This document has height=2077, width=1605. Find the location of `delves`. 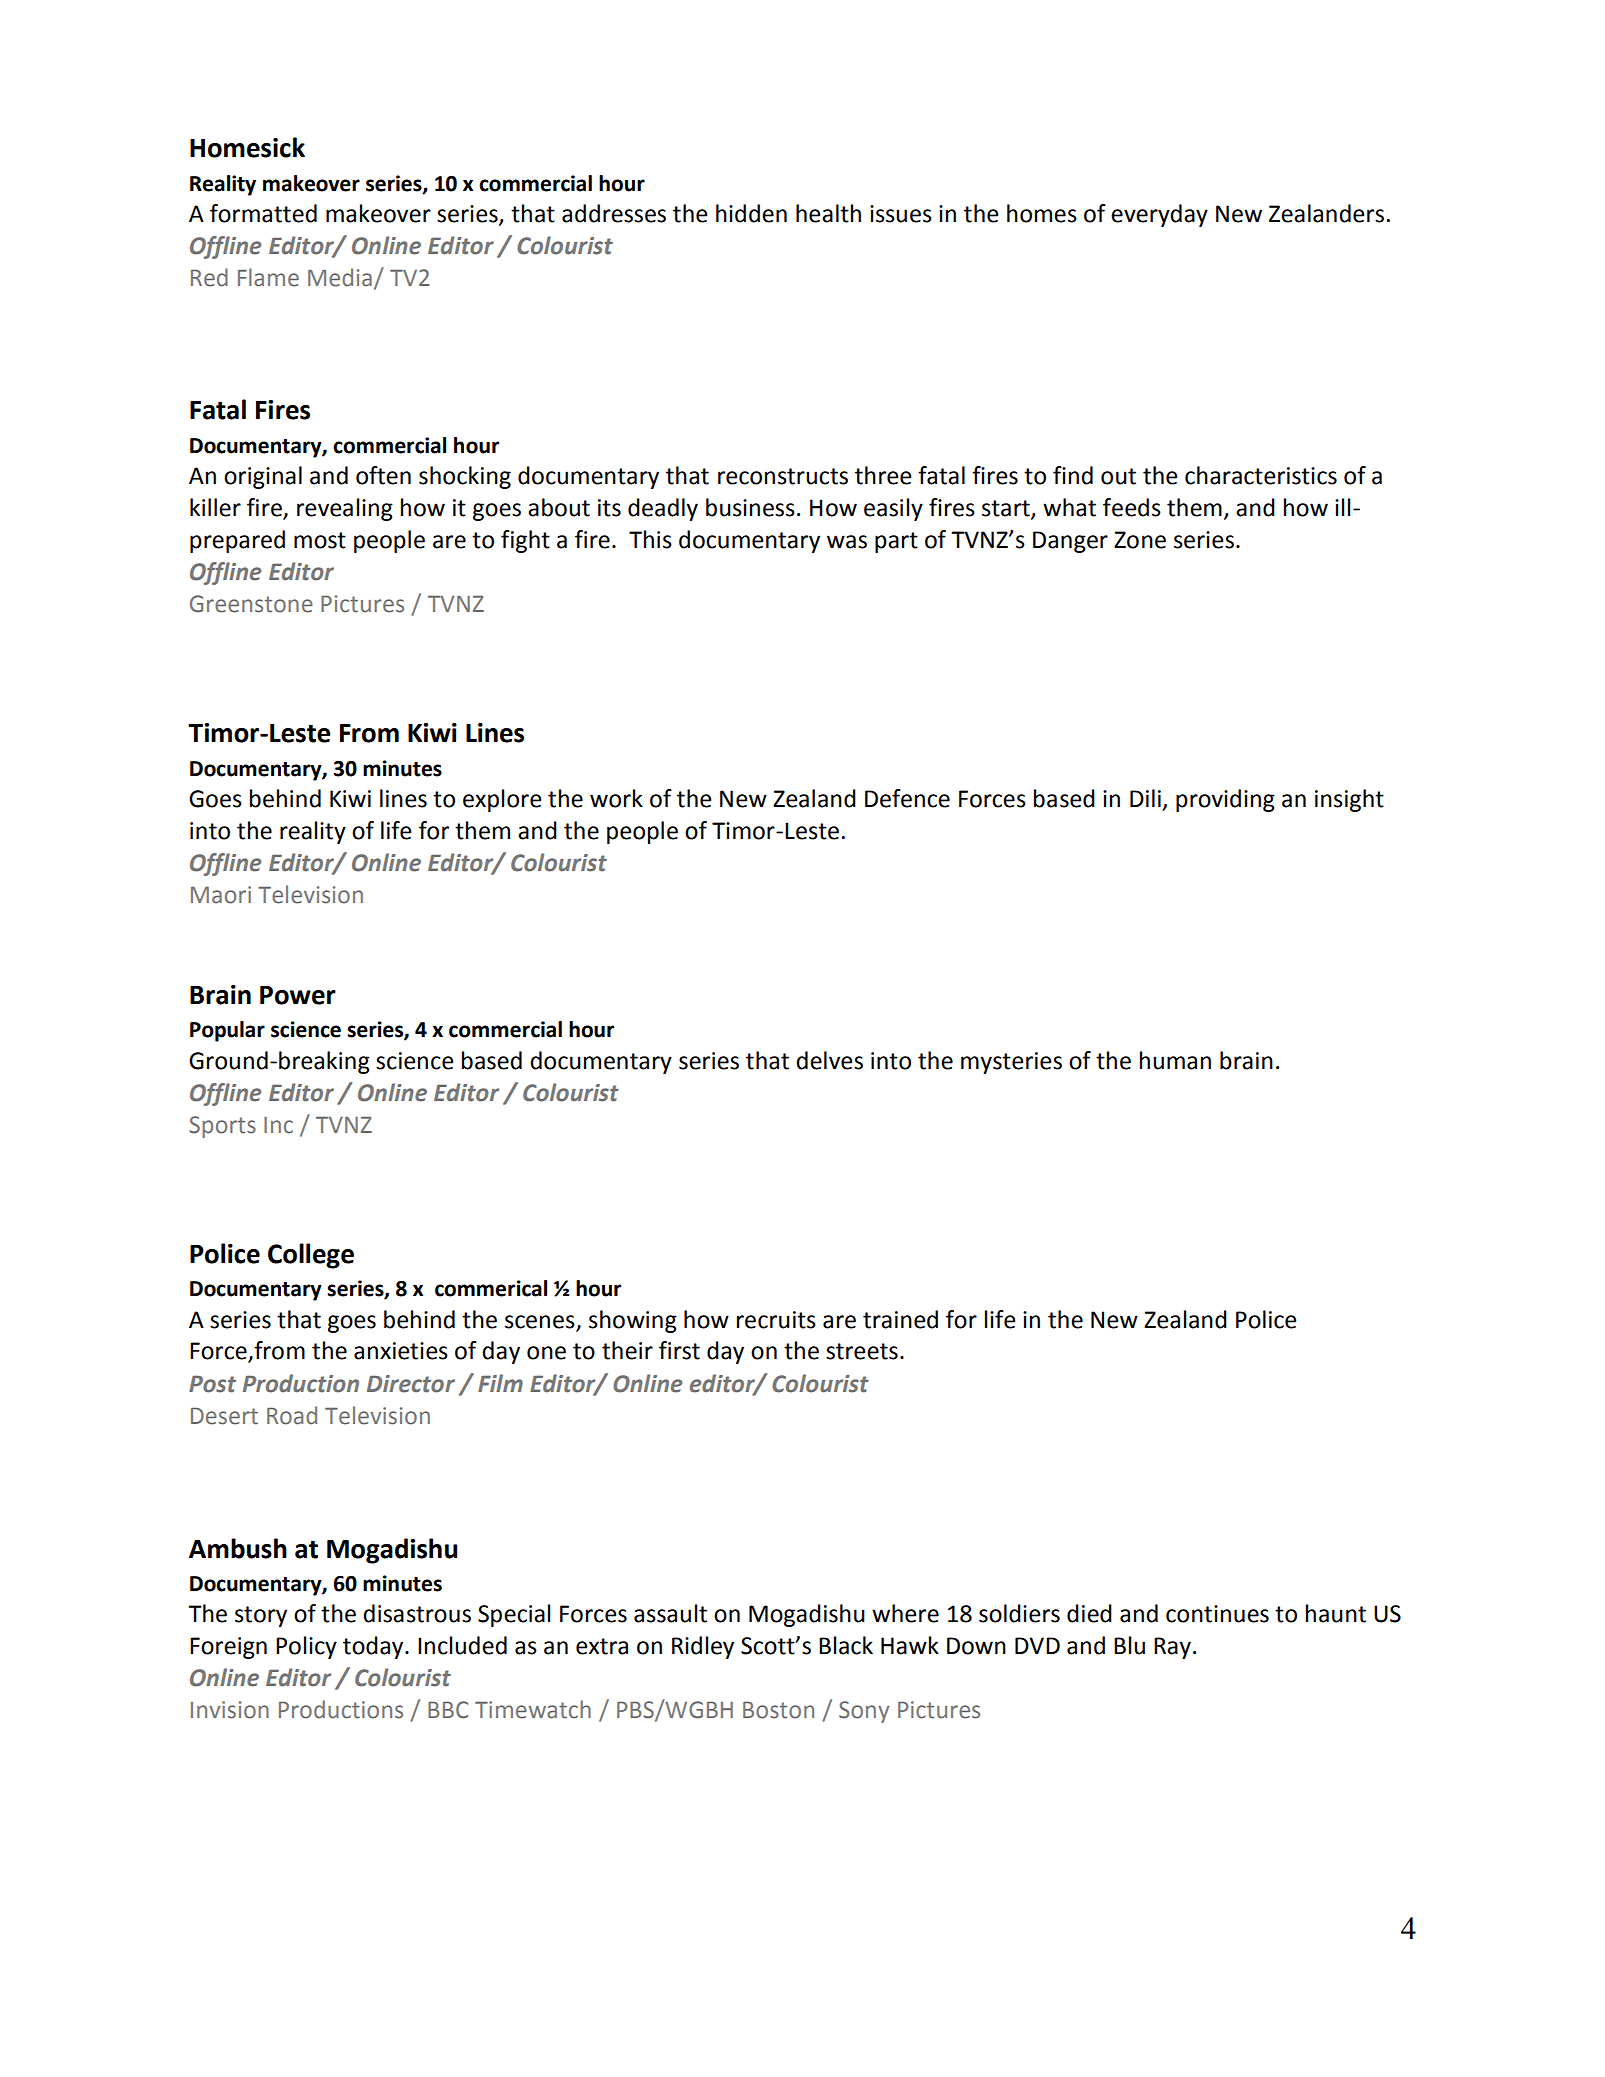

delves is located at coordinates (829, 1060).
